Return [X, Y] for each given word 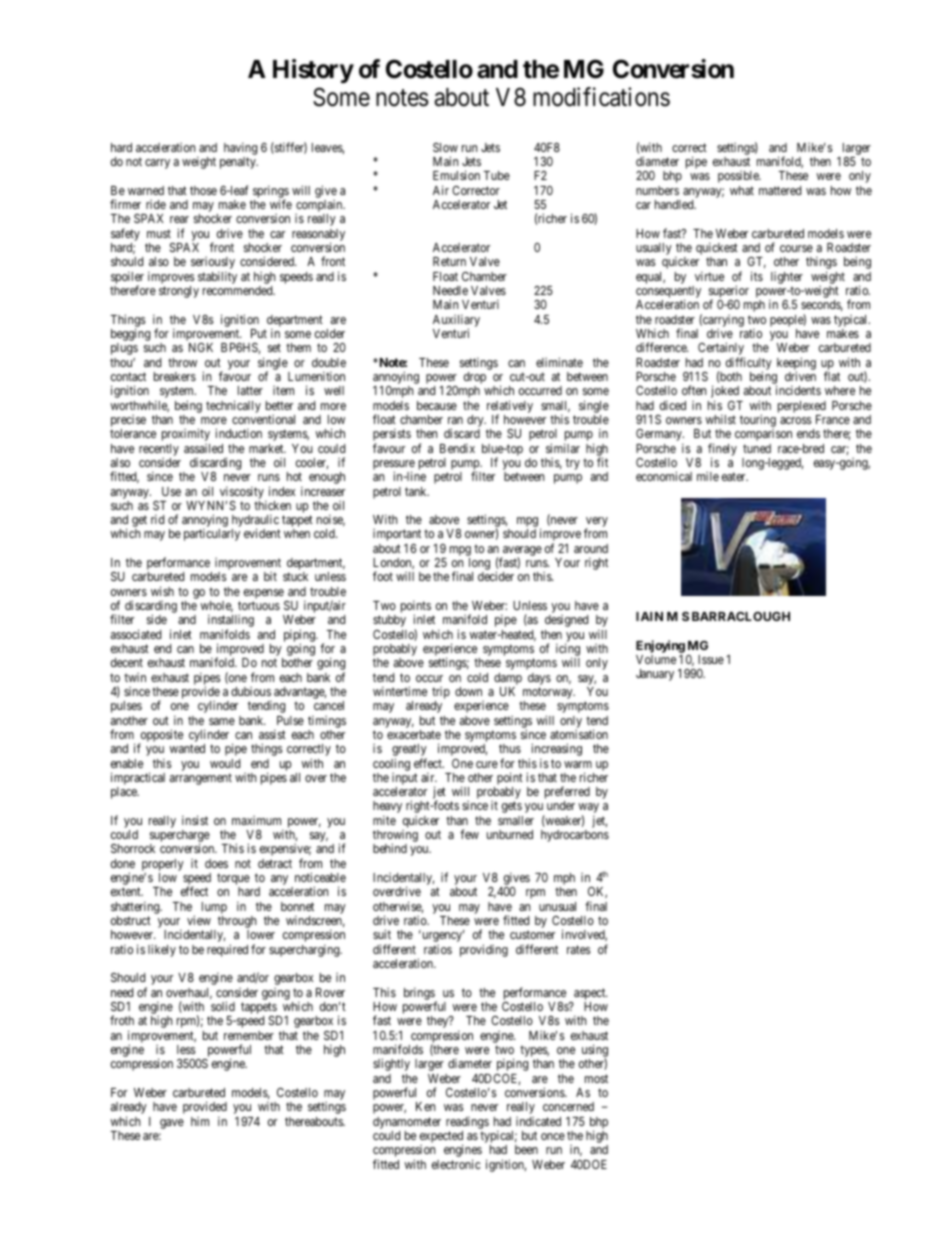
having [240, 148]
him [200, 1121]
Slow [445, 147]
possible [739, 177]
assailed [203, 448]
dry [476, 422]
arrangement [201, 779]
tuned [757, 448]
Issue [711, 659]
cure [487, 764]
